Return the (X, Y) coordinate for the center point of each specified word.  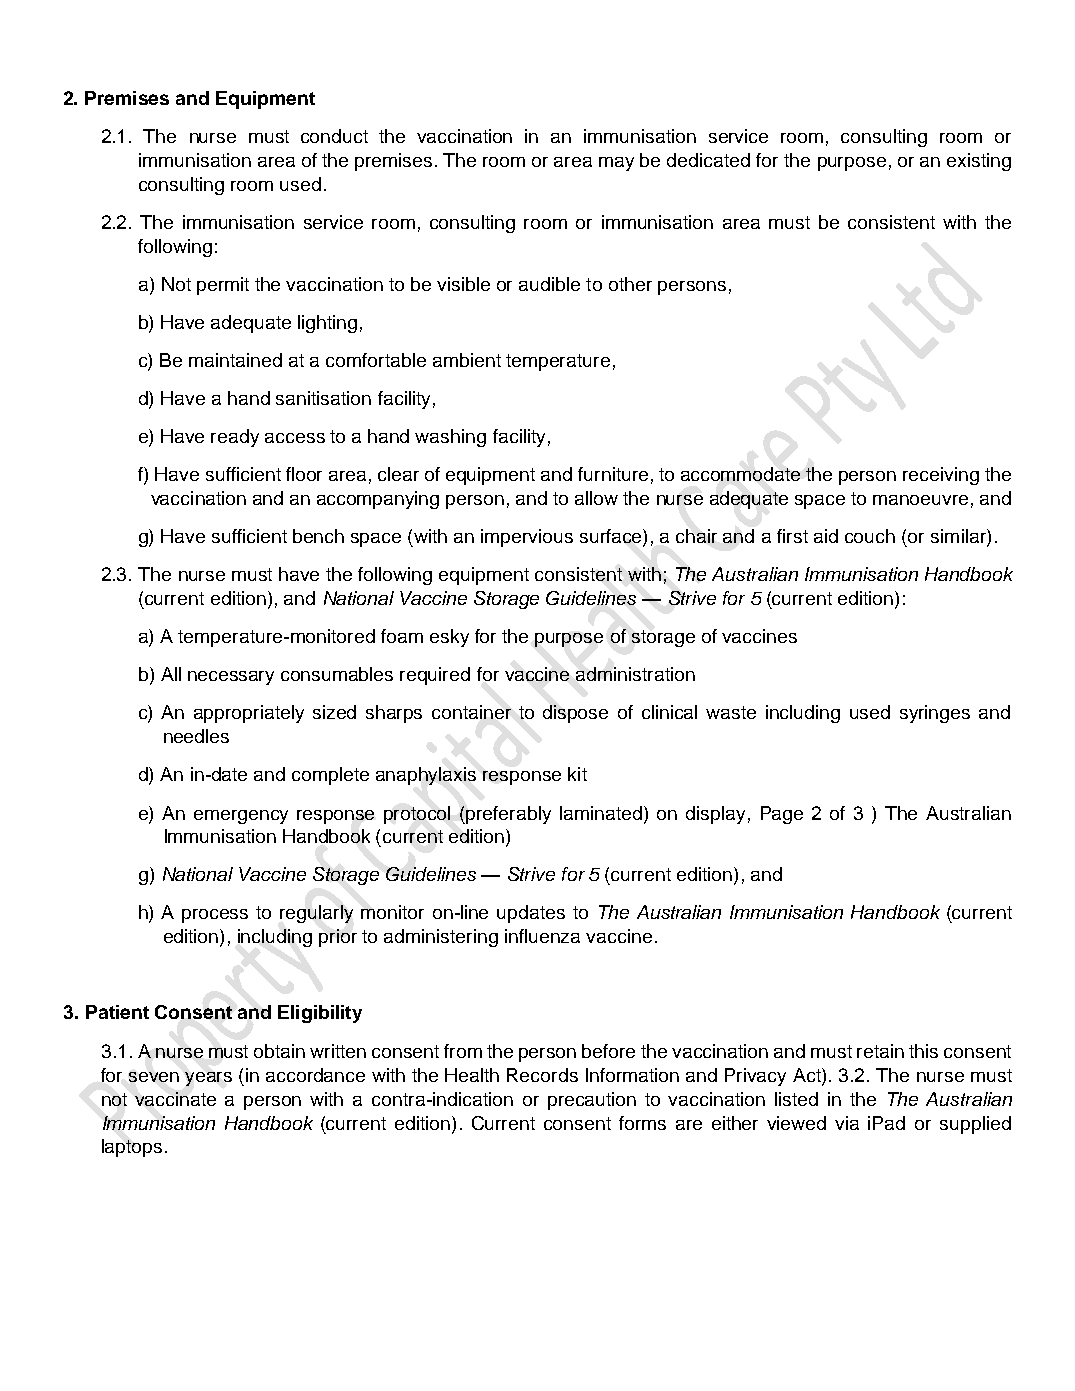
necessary (231, 678)
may (616, 164)
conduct (334, 136)
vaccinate (175, 1099)
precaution (592, 1101)
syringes (935, 714)
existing (979, 162)
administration (635, 674)
